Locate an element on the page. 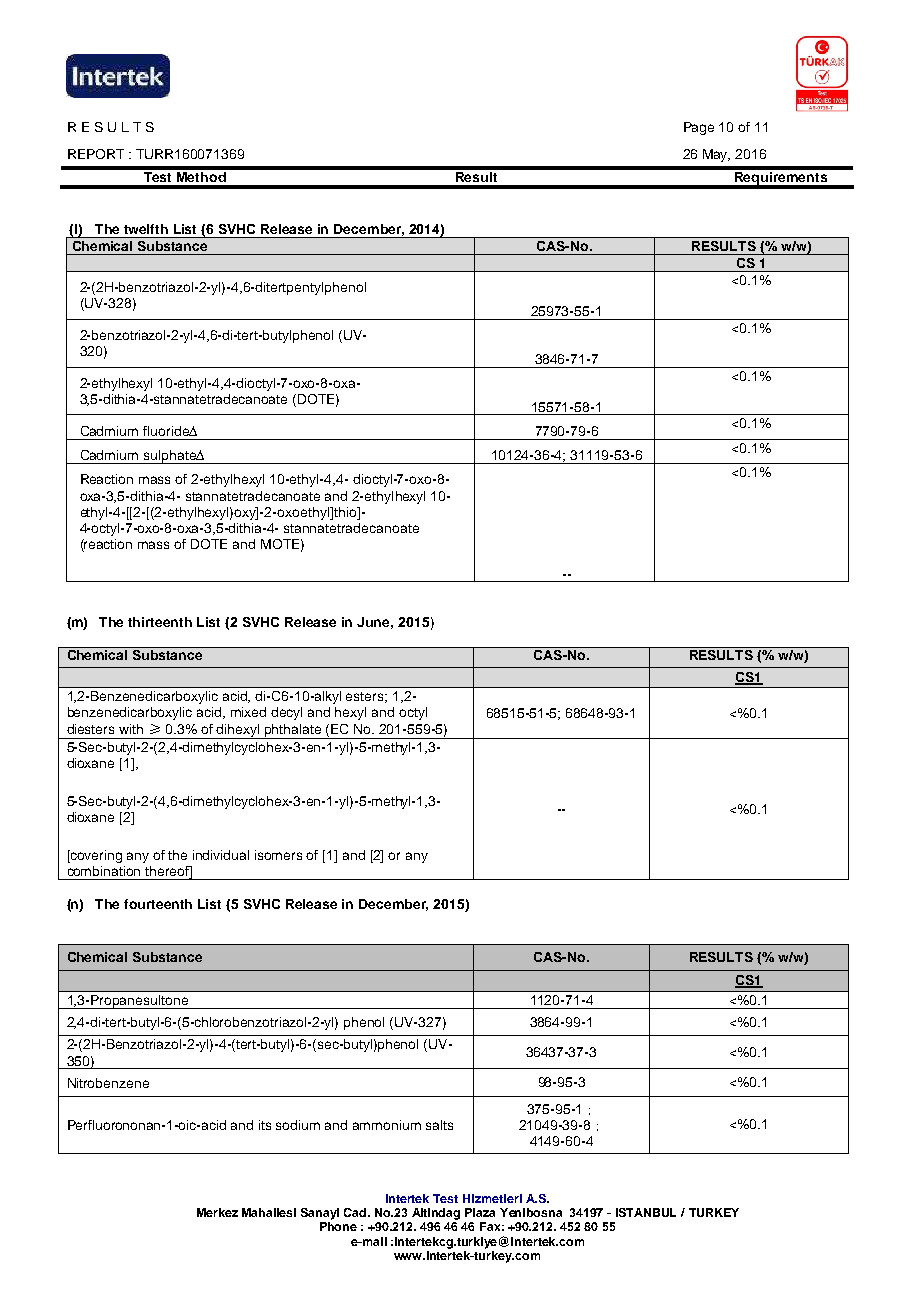 This document has height=1308, width=924. Page is located at coordinates (699, 128).
